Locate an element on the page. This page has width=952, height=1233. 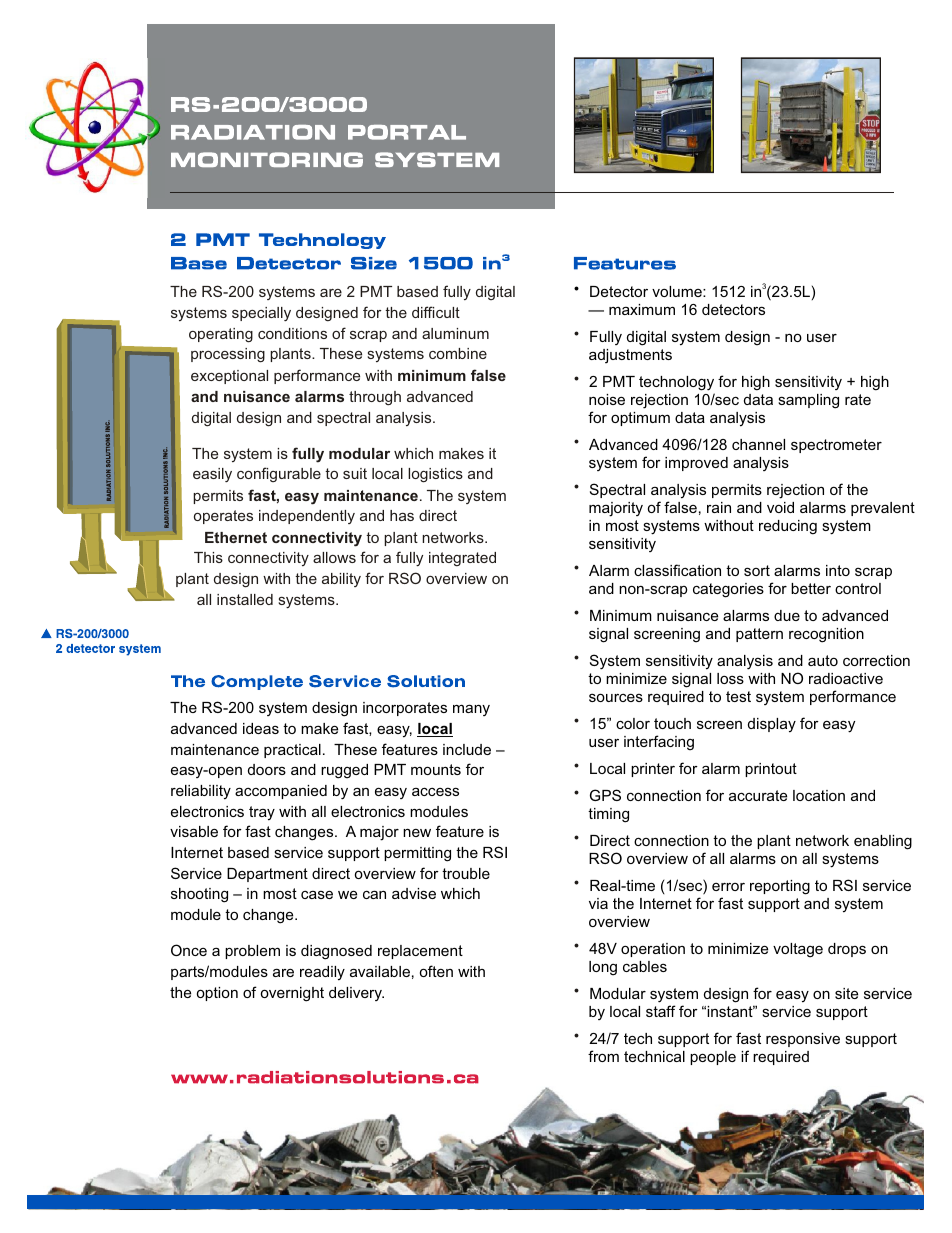
conditions is located at coordinates (292, 333).
